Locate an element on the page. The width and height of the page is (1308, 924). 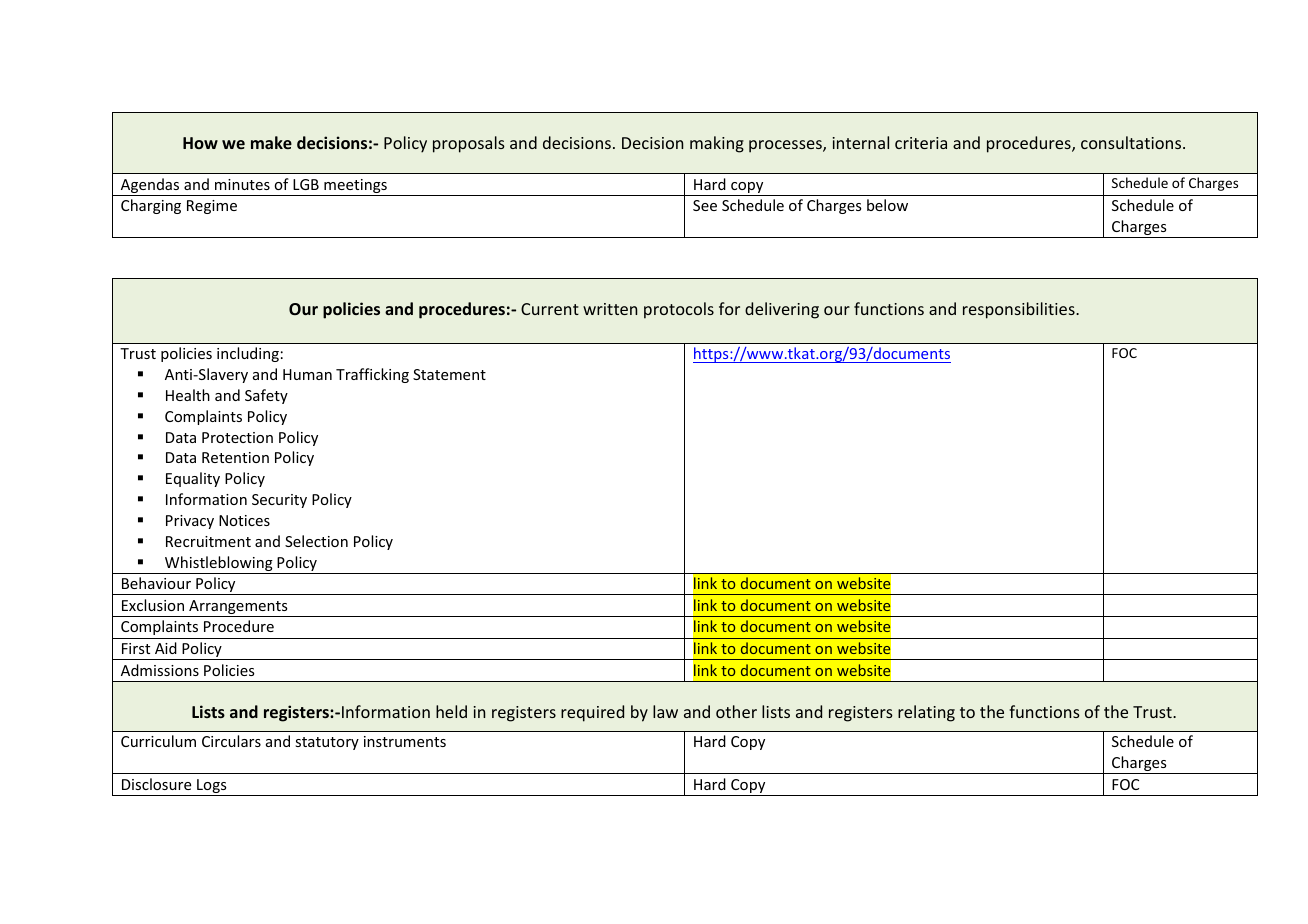
Arrangements is located at coordinates (238, 608).
